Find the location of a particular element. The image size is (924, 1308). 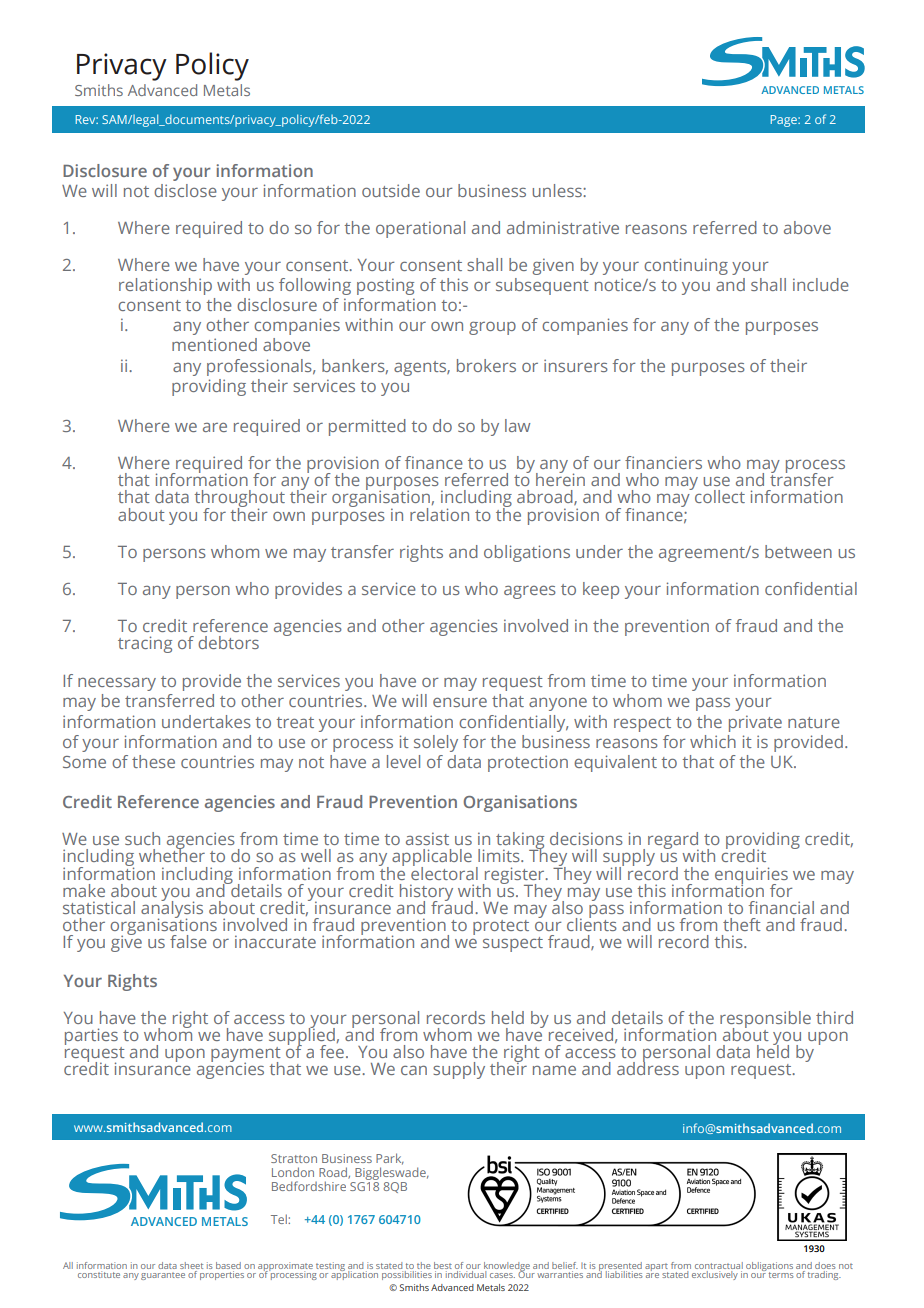

agrees is located at coordinates (530, 592).
